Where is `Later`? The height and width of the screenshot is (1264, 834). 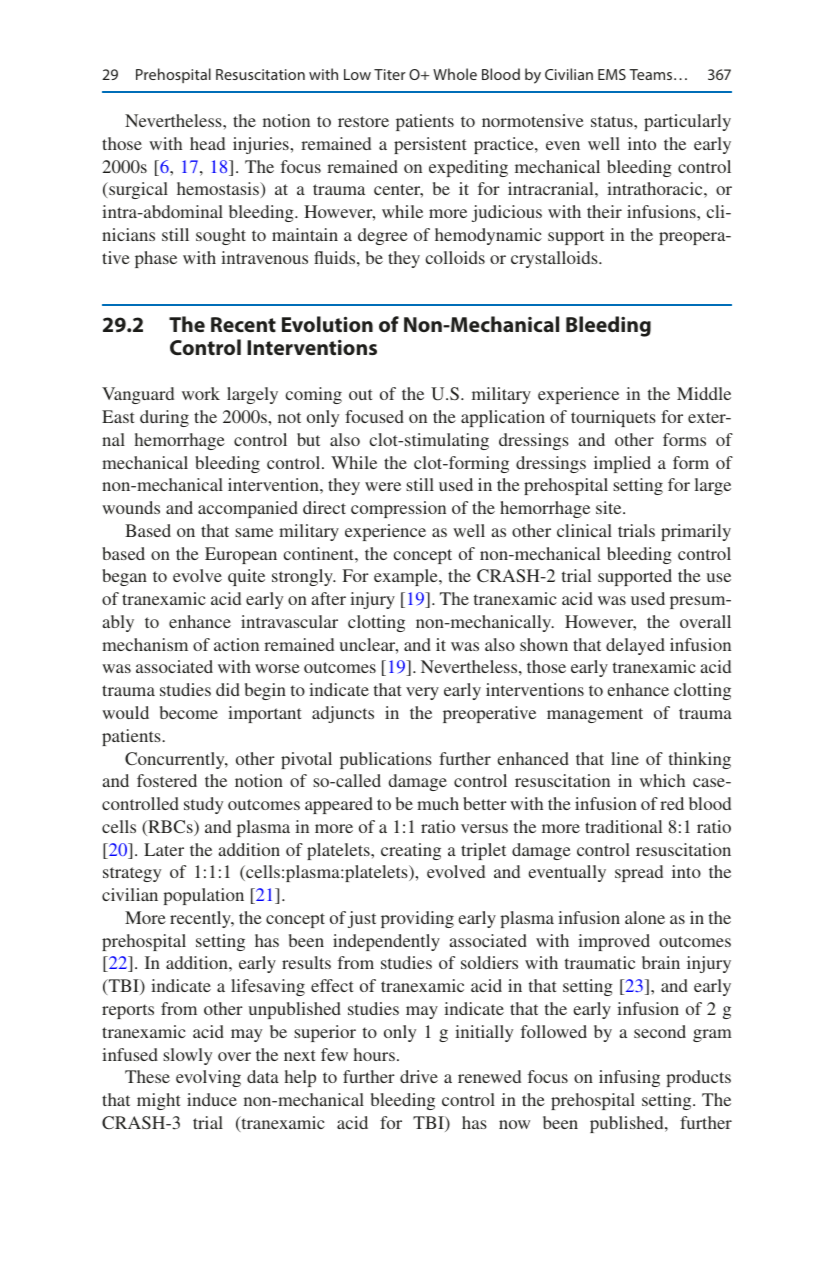
Later is located at coordinates (164, 849).
